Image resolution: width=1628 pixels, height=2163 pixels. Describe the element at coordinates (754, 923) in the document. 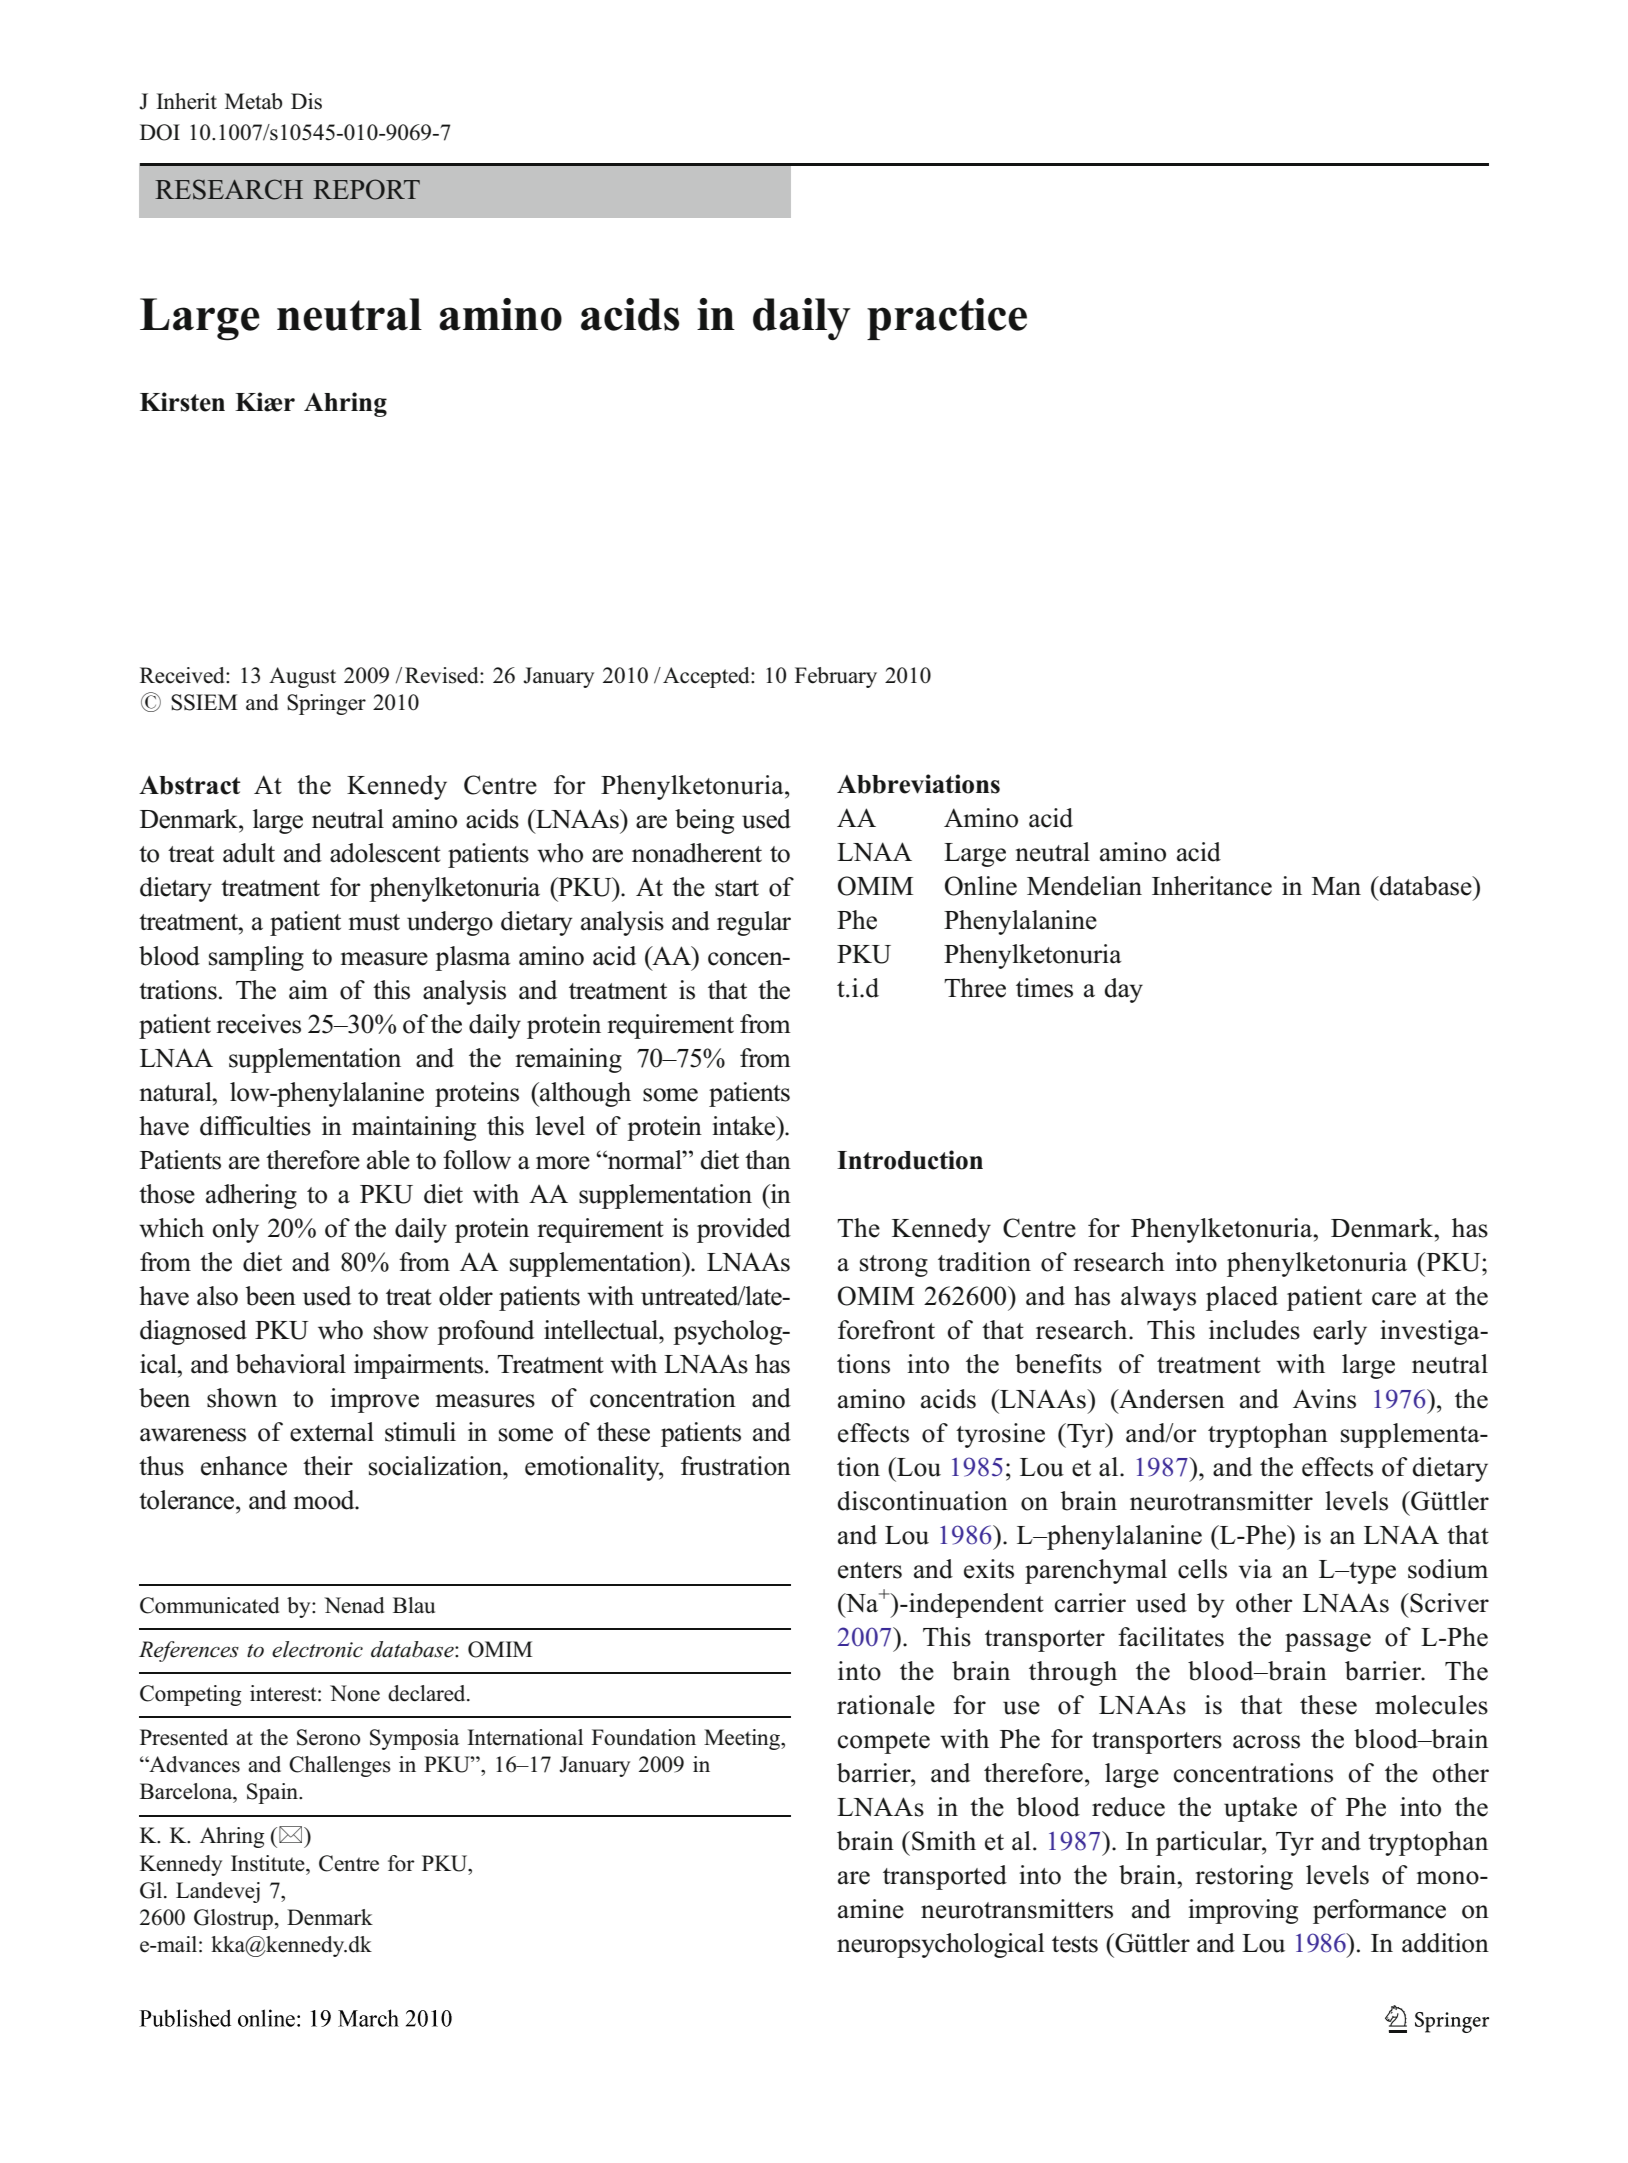

I see `regular` at that location.
